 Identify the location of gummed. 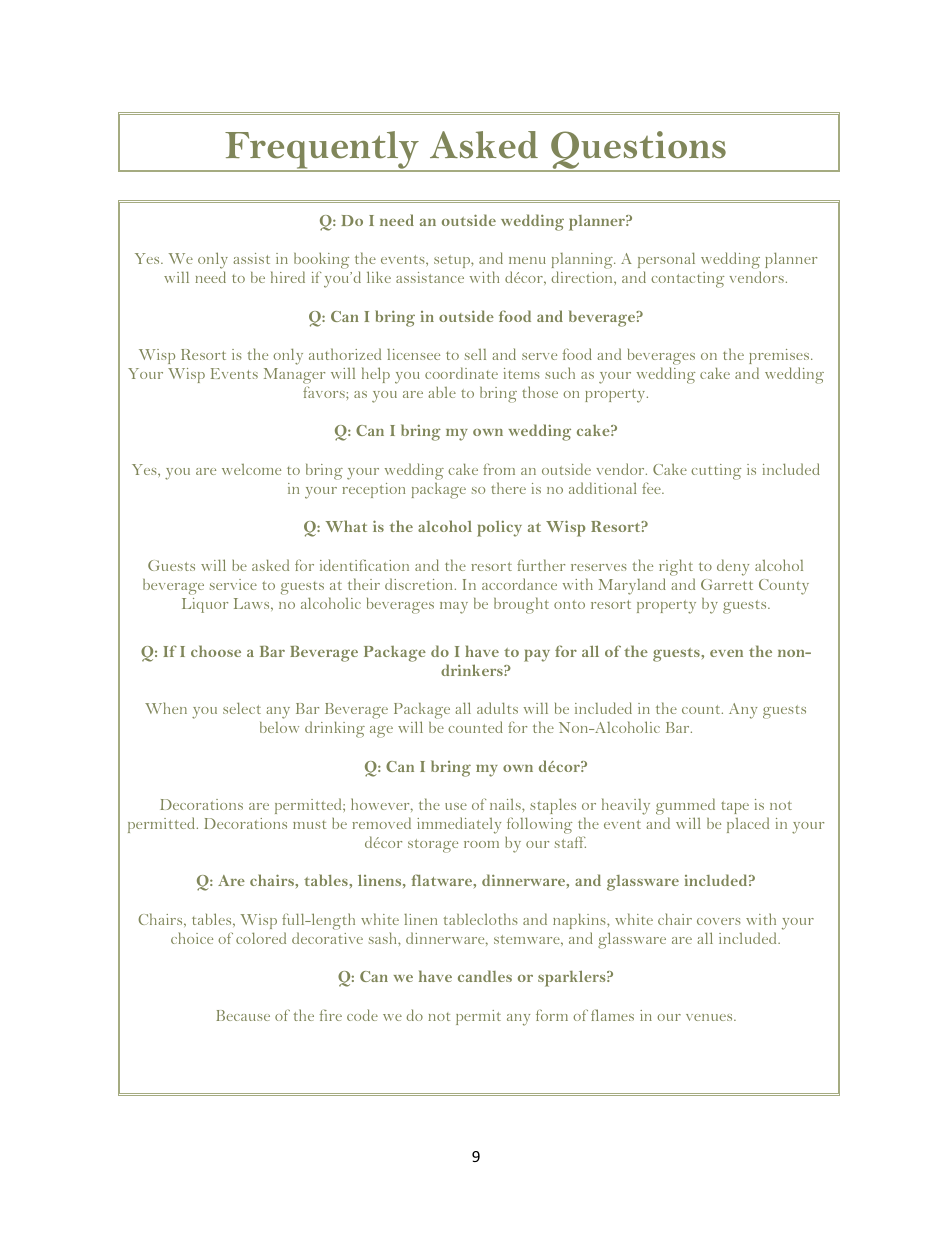
(685, 806).
